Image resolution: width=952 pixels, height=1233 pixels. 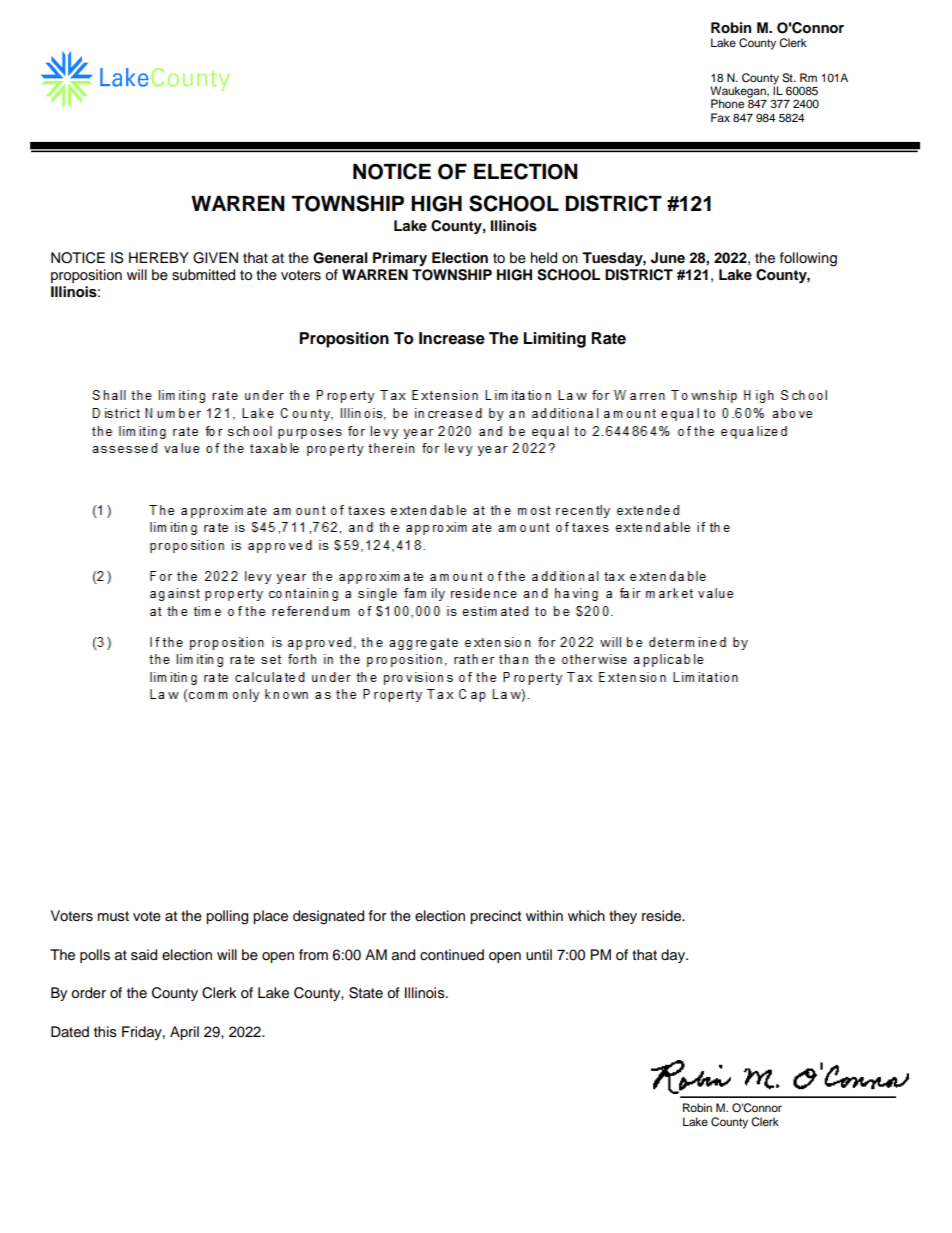 What do you see at coordinates (662, 916) in the screenshot?
I see `reside` at bounding box center [662, 916].
